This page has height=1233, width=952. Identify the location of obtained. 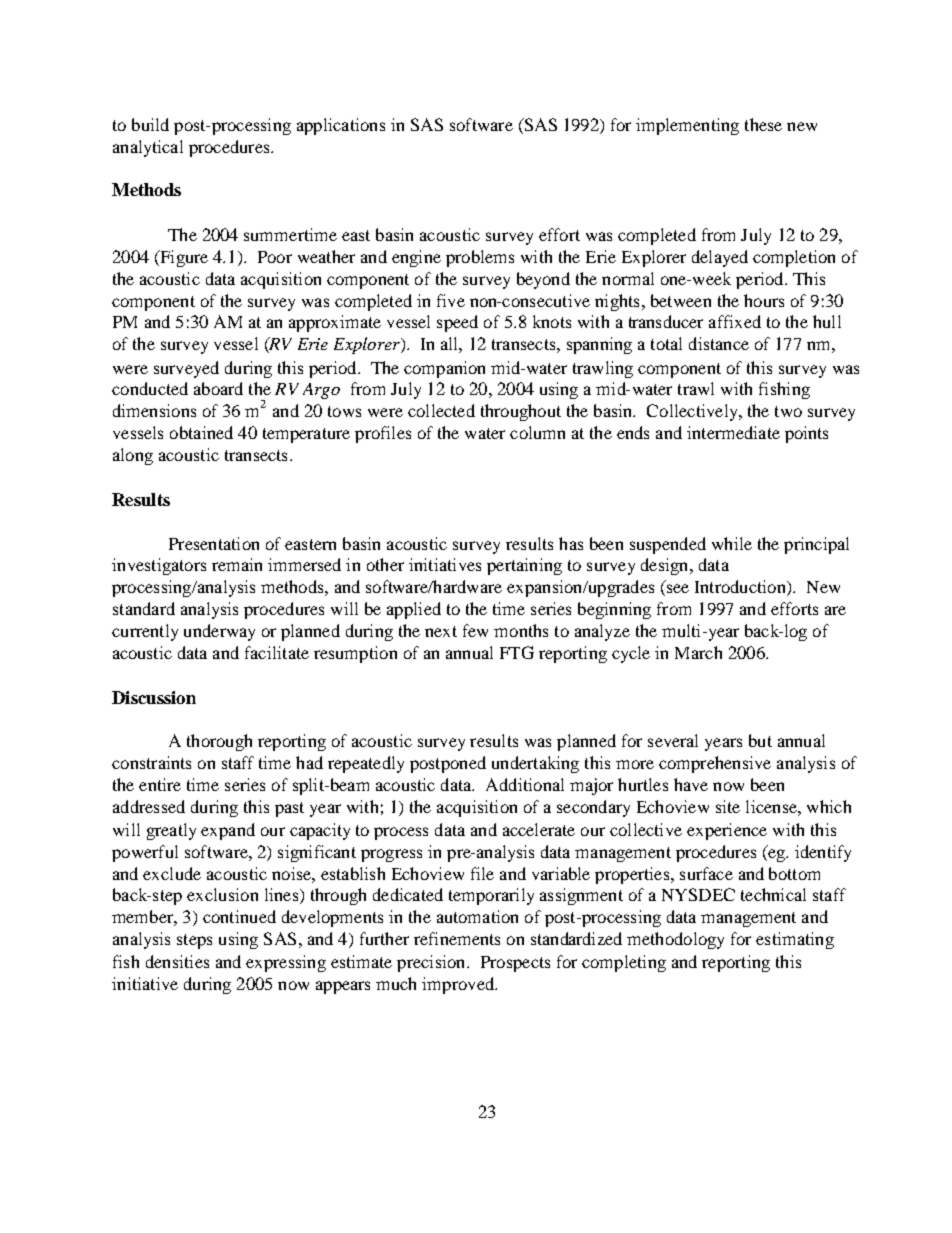
(201, 432).
